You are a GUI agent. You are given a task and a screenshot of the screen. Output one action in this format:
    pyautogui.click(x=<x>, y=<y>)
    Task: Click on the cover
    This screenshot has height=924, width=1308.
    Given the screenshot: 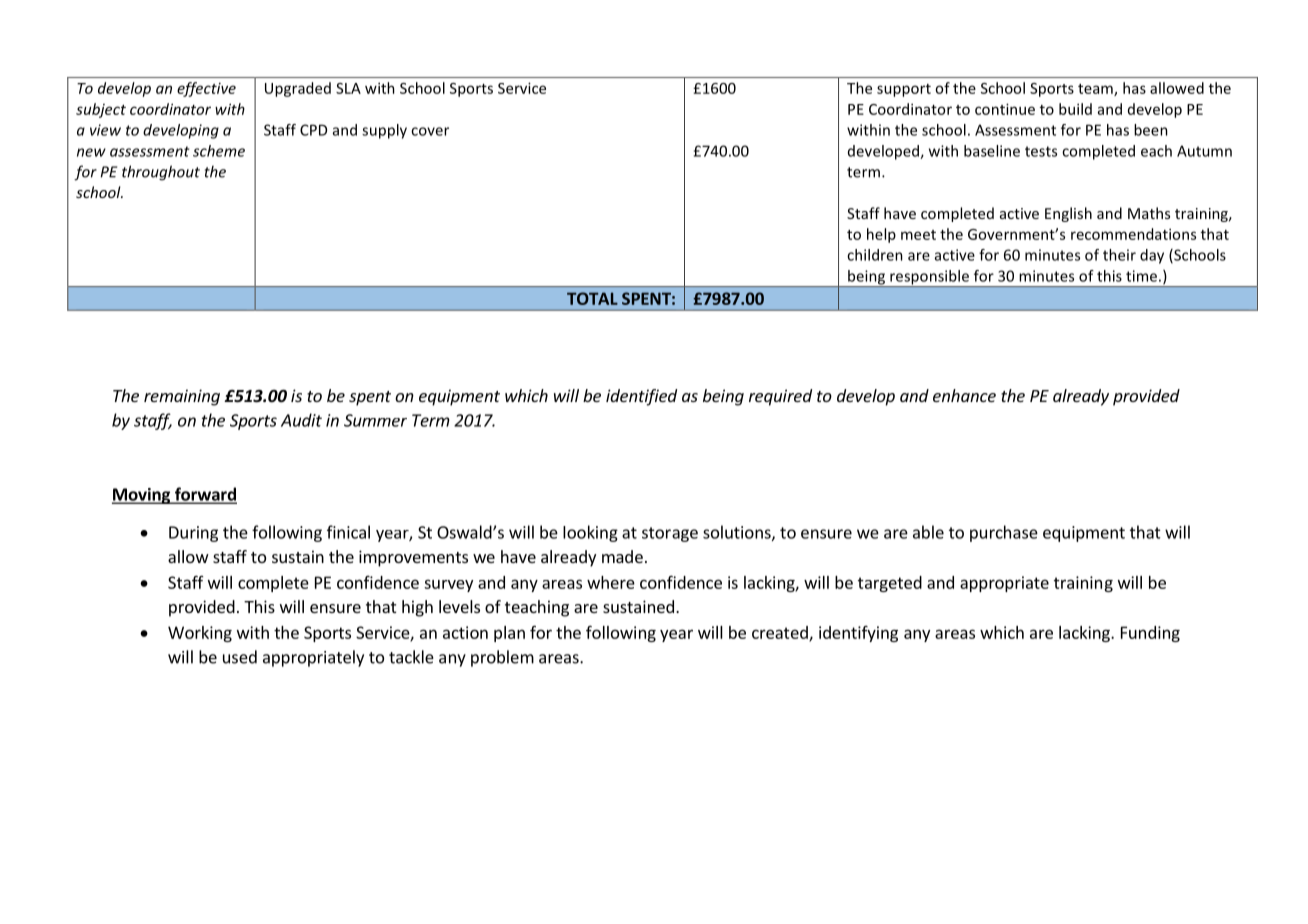 What is the action you would take?
    pyautogui.click(x=430, y=131)
